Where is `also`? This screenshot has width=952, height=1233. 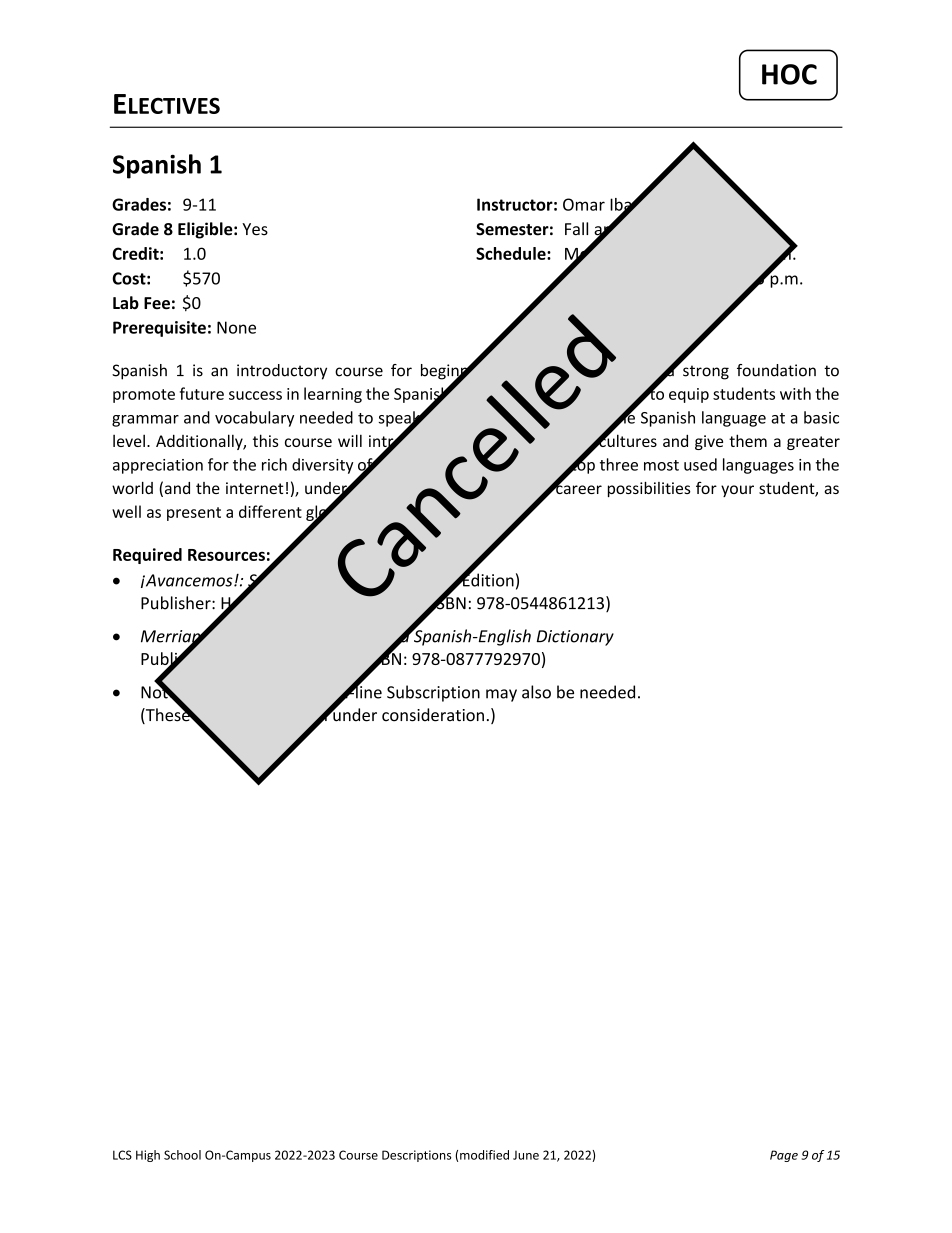
also is located at coordinates (536, 692).
